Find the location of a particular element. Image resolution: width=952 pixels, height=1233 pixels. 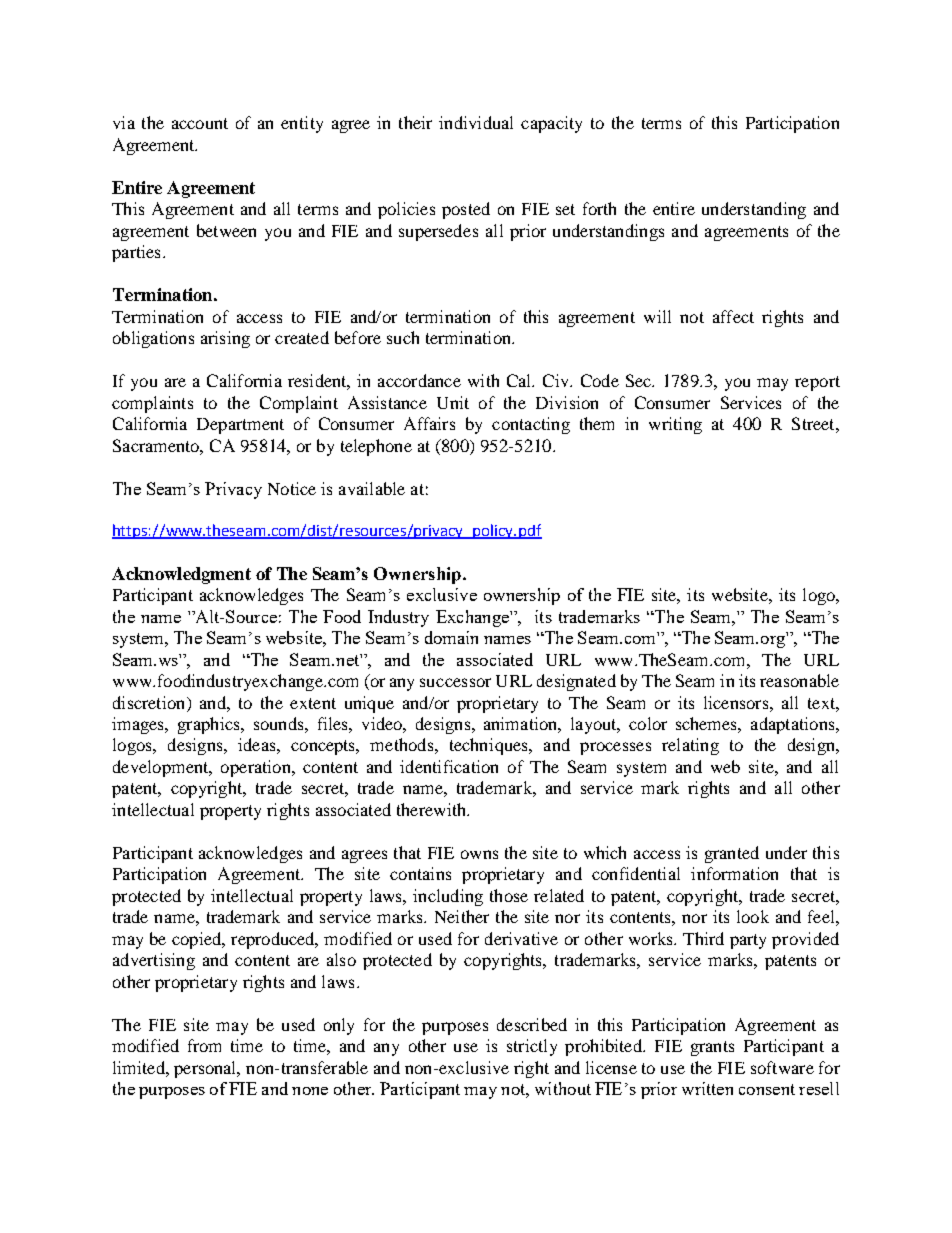

account is located at coordinates (200, 123).
